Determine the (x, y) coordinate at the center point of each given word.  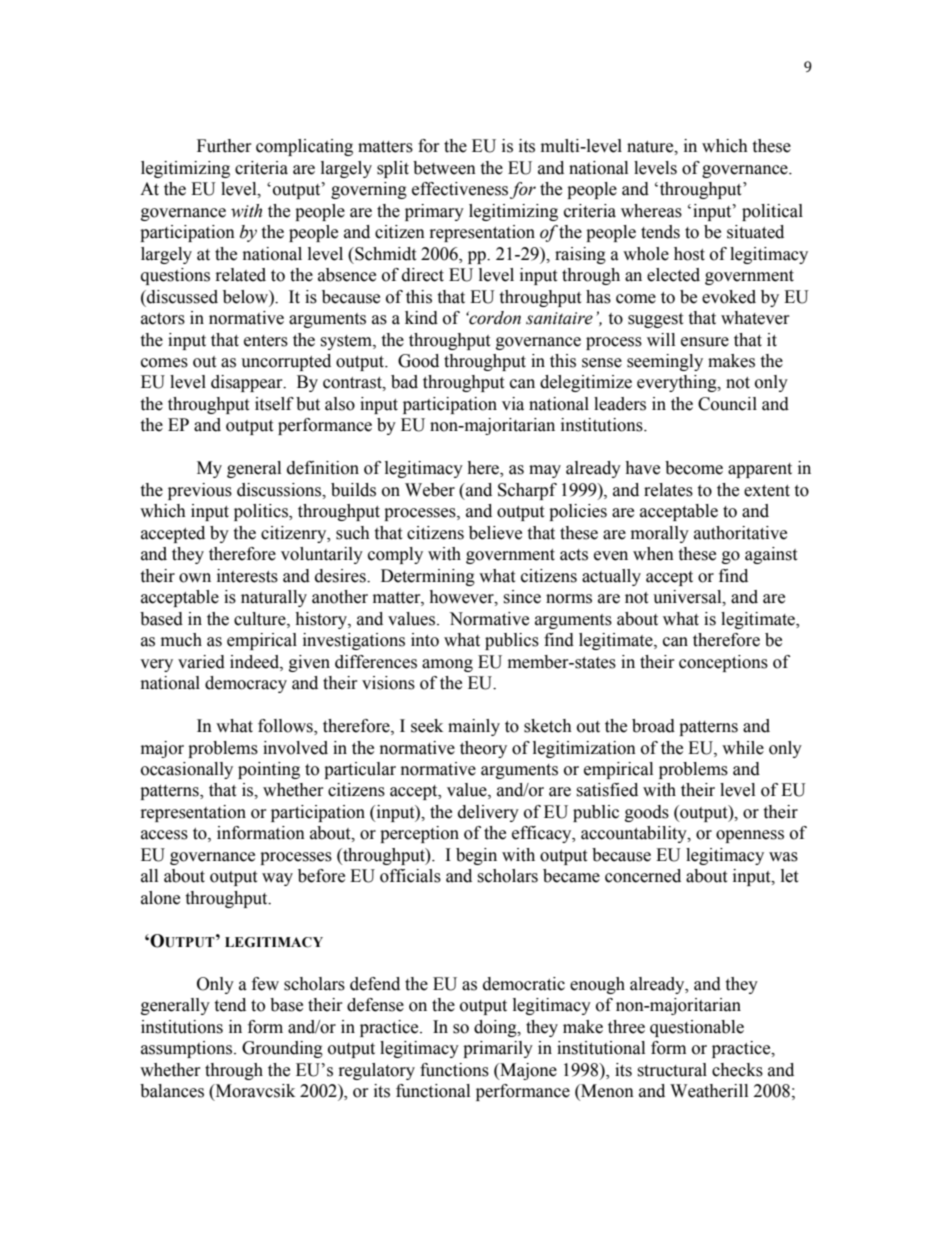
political (772, 212)
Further (224, 146)
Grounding (282, 1049)
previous (200, 491)
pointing (269, 770)
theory (483, 749)
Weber (430, 490)
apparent (760, 470)
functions (454, 1070)
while (743, 748)
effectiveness (460, 189)
